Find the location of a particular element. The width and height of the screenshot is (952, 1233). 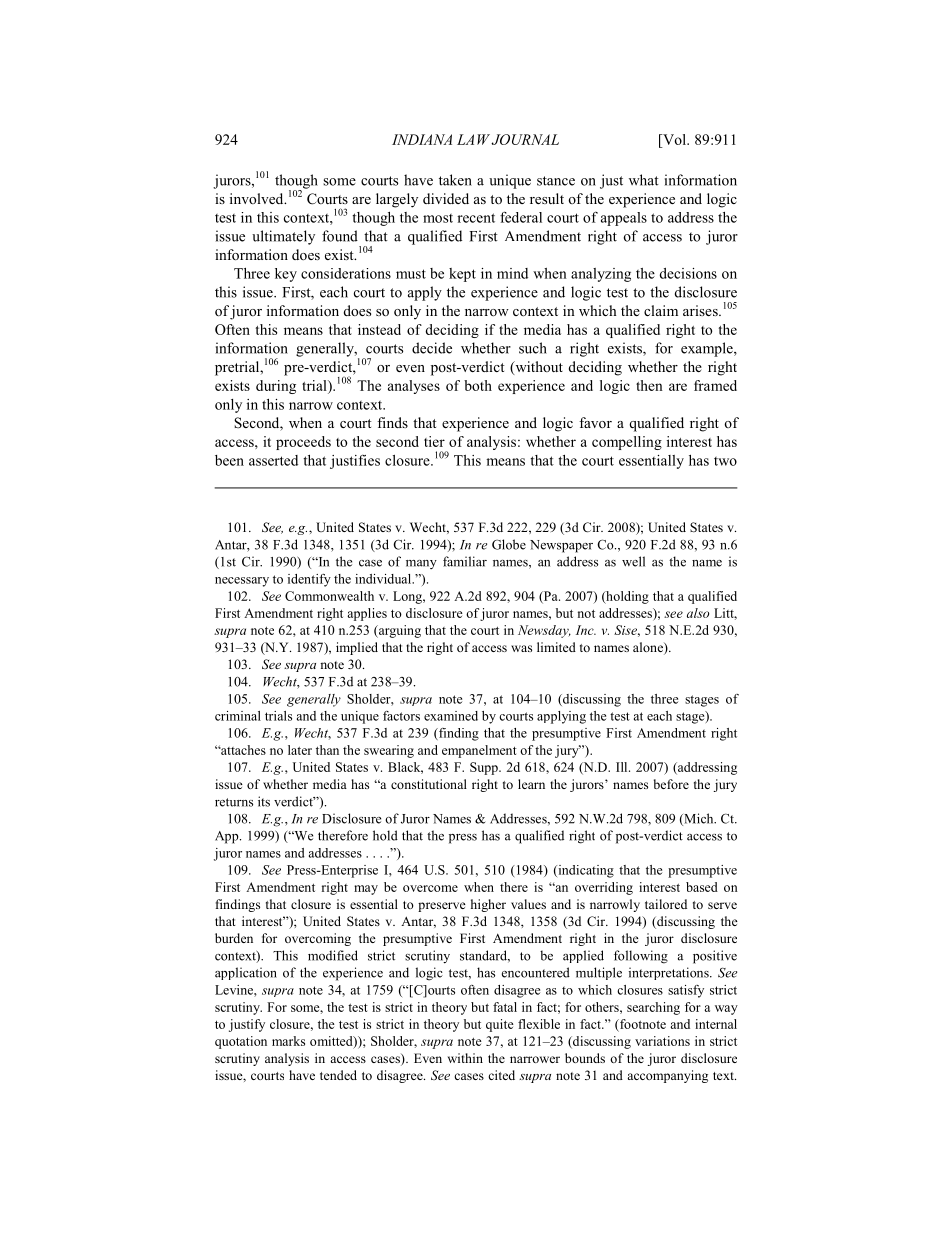

marks is located at coordinates (288, 1041).
